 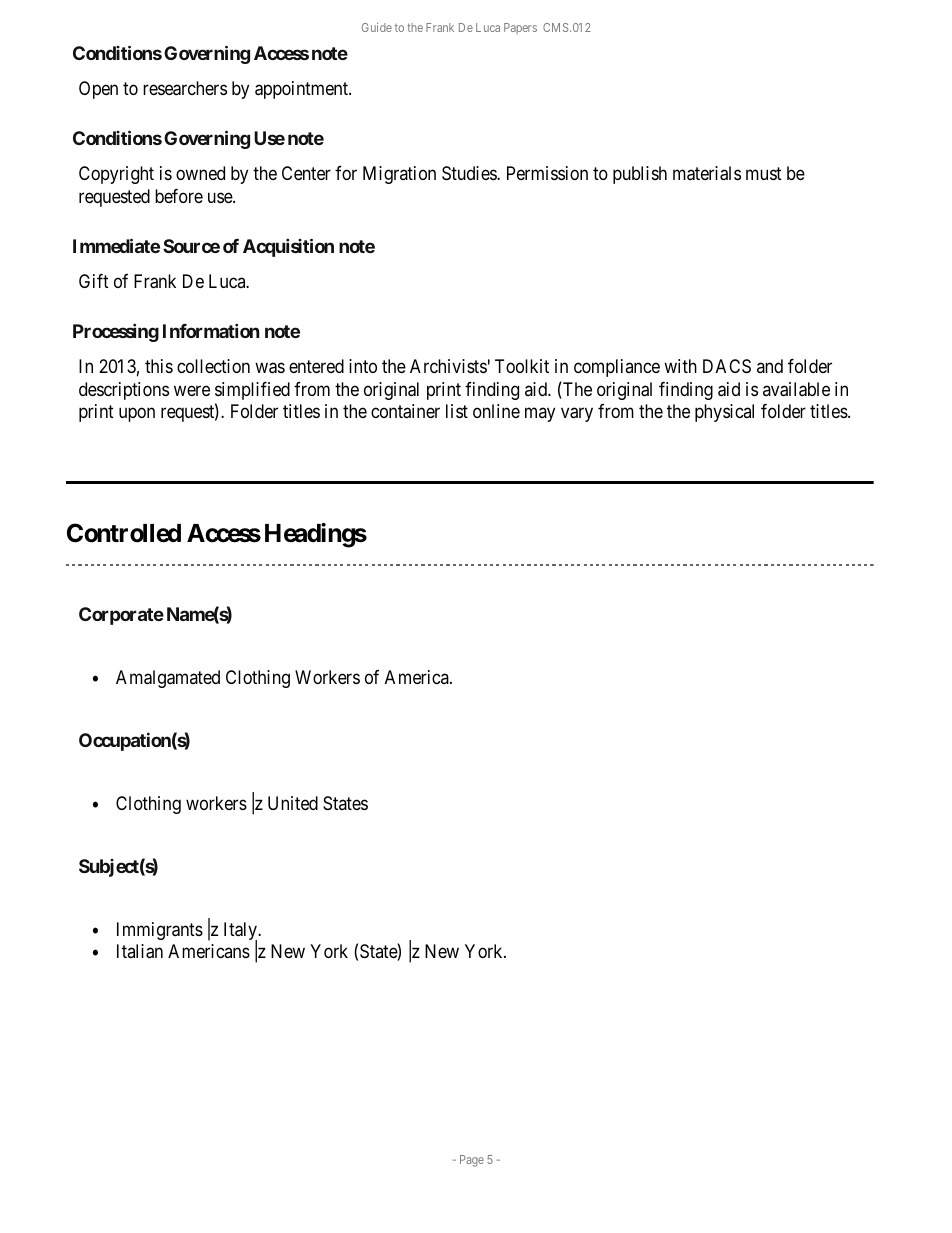 I want to click on Amalgamated, so click(x=168, y=679).
